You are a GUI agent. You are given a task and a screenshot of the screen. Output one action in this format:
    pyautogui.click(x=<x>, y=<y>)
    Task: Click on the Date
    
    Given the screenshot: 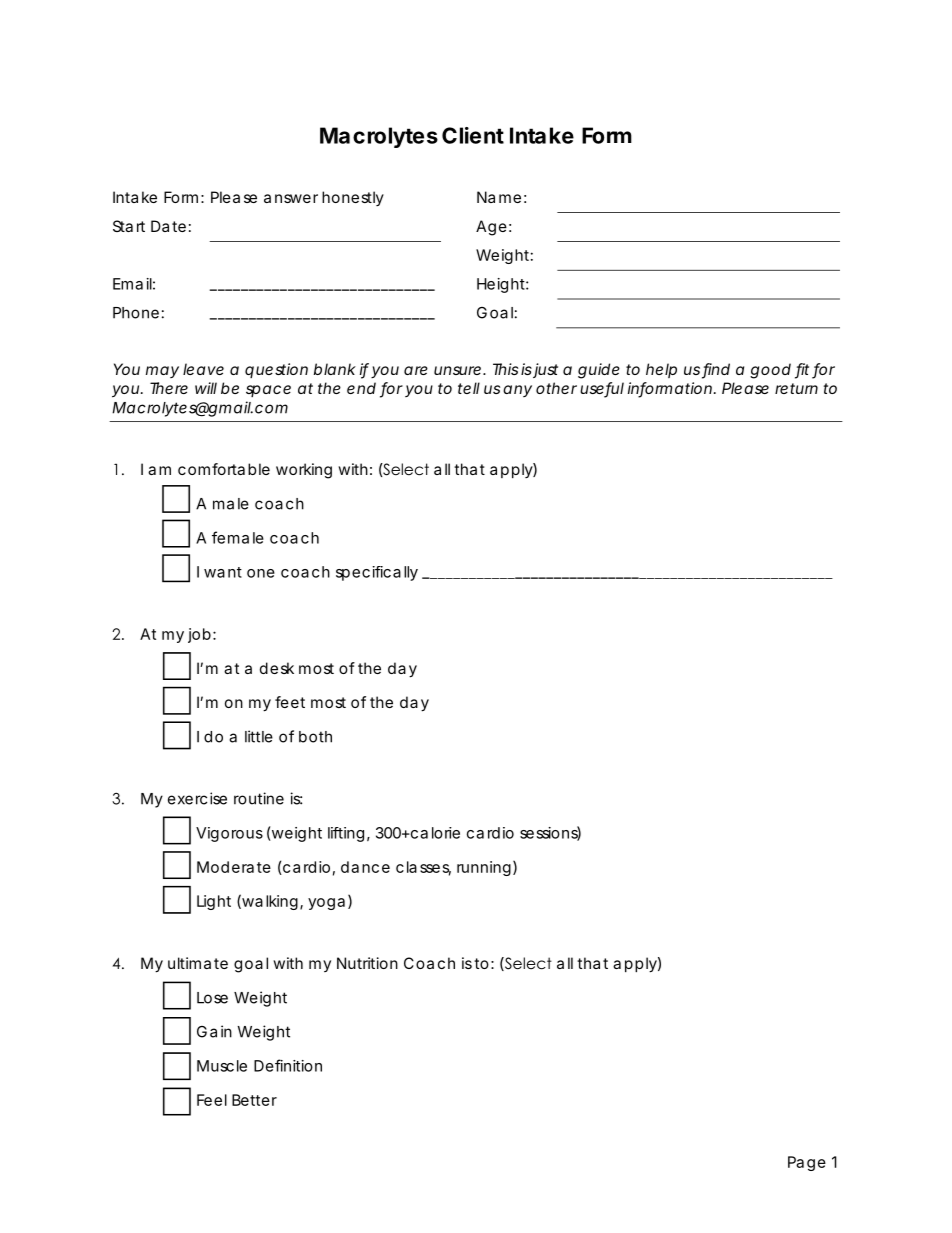 What is the action you would take?
    pyautogui.click(x=168, y=226)
